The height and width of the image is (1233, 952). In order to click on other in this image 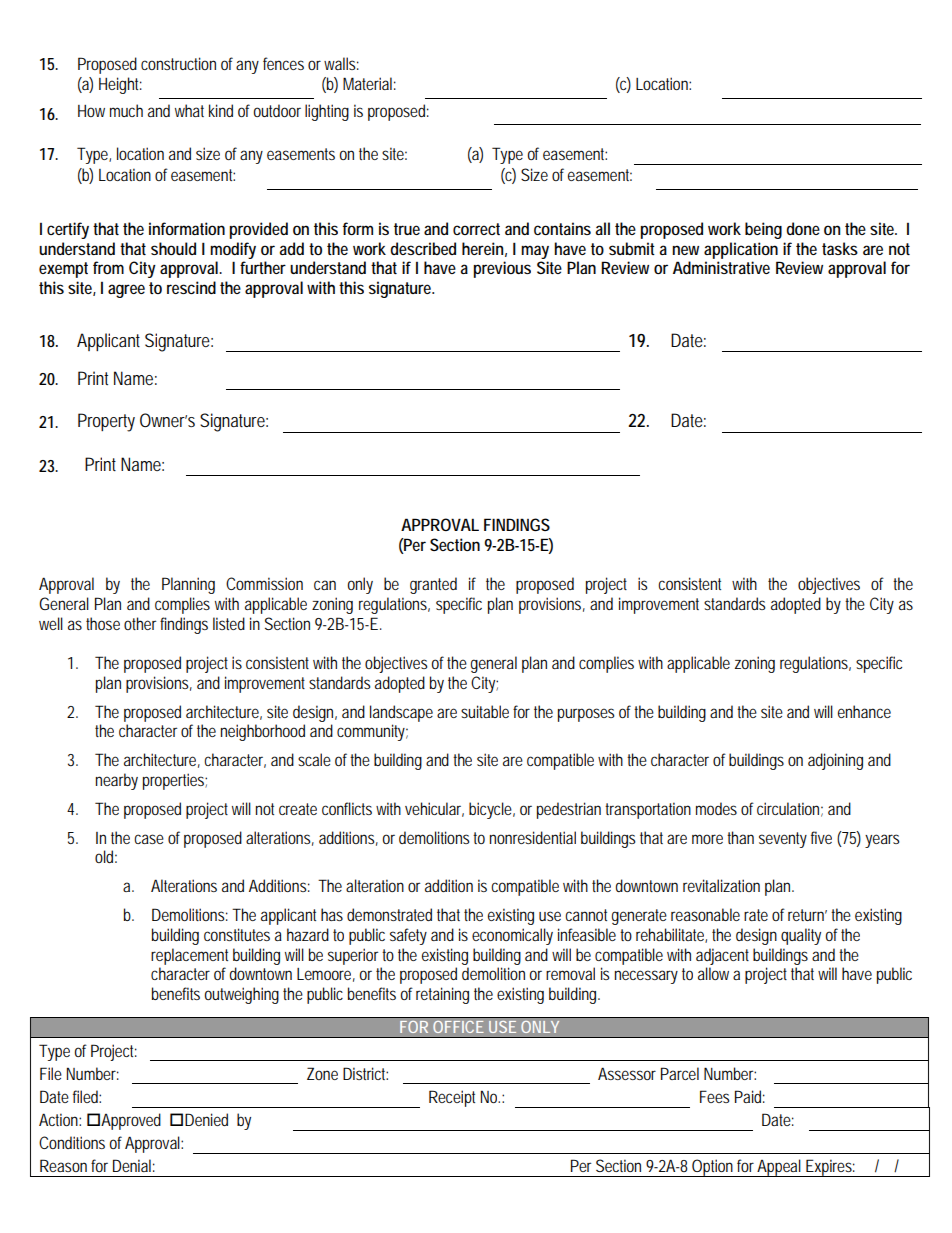, I will do `click(140, 623)`.
